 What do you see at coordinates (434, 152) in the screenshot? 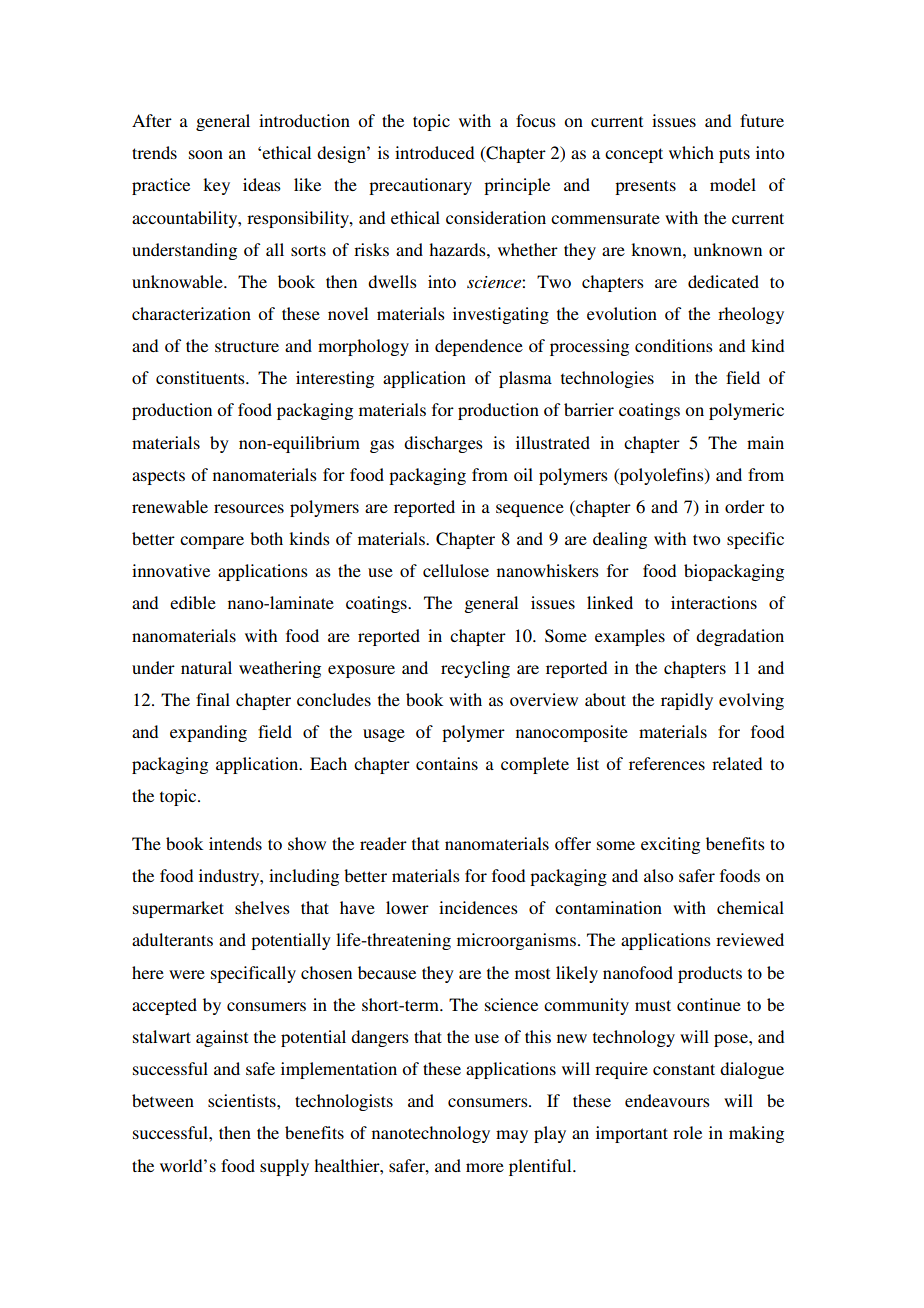
I see `introduced` at bounding box center [434, 152].
